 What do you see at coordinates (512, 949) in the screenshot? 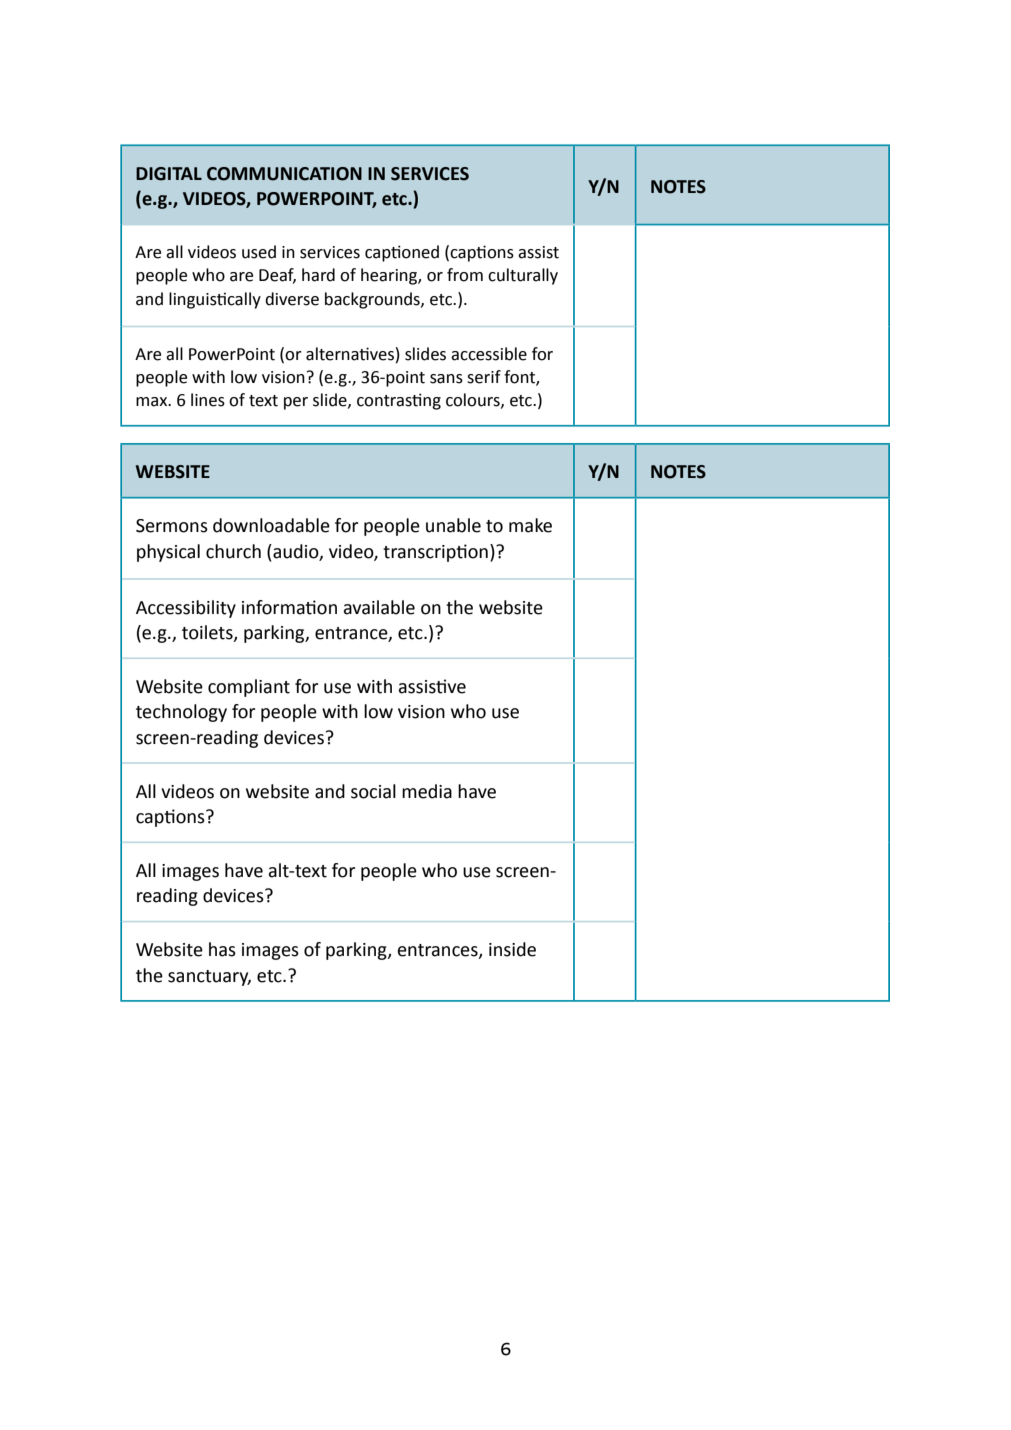
I see `inside` at bounding box center [512, 949].
